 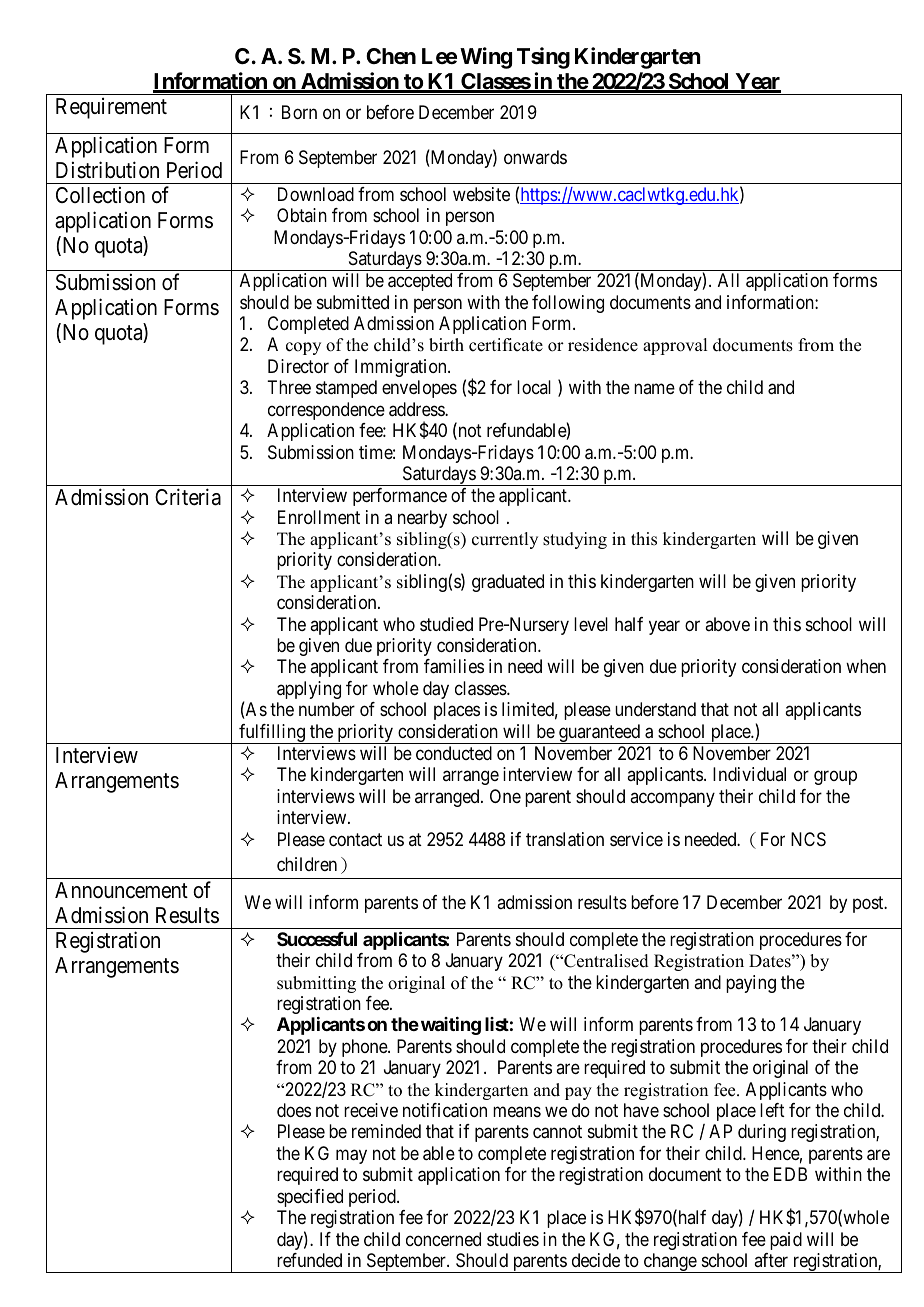 What do you see at coordinates (535, 157) in the image?
I see `onwards` at bounding box center [535, 157].
